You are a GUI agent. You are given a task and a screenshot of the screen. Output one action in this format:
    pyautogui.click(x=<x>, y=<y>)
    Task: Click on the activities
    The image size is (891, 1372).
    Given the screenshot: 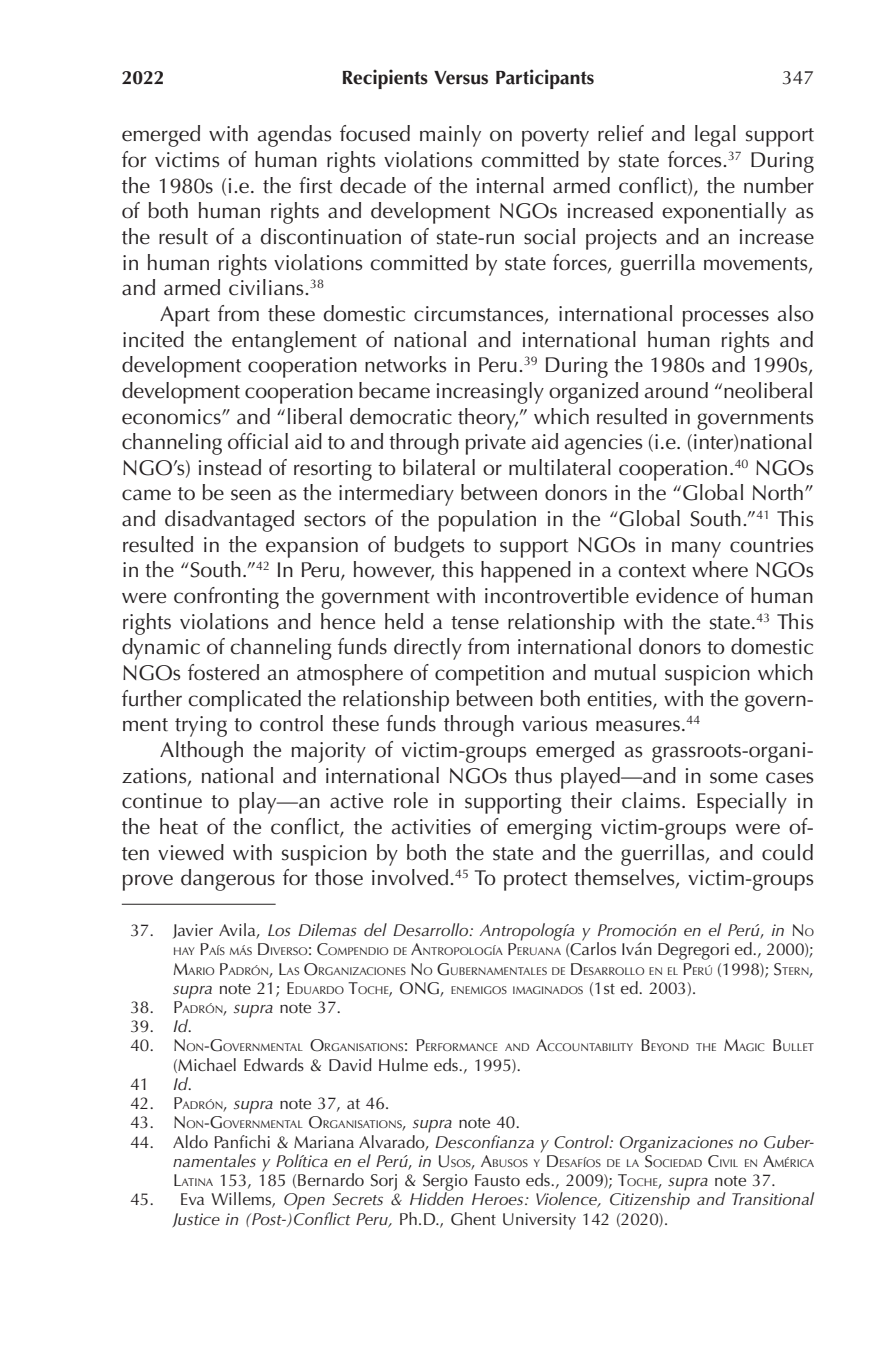 What is the action you would take?
    pyautogui.click(x=431, y=827)
